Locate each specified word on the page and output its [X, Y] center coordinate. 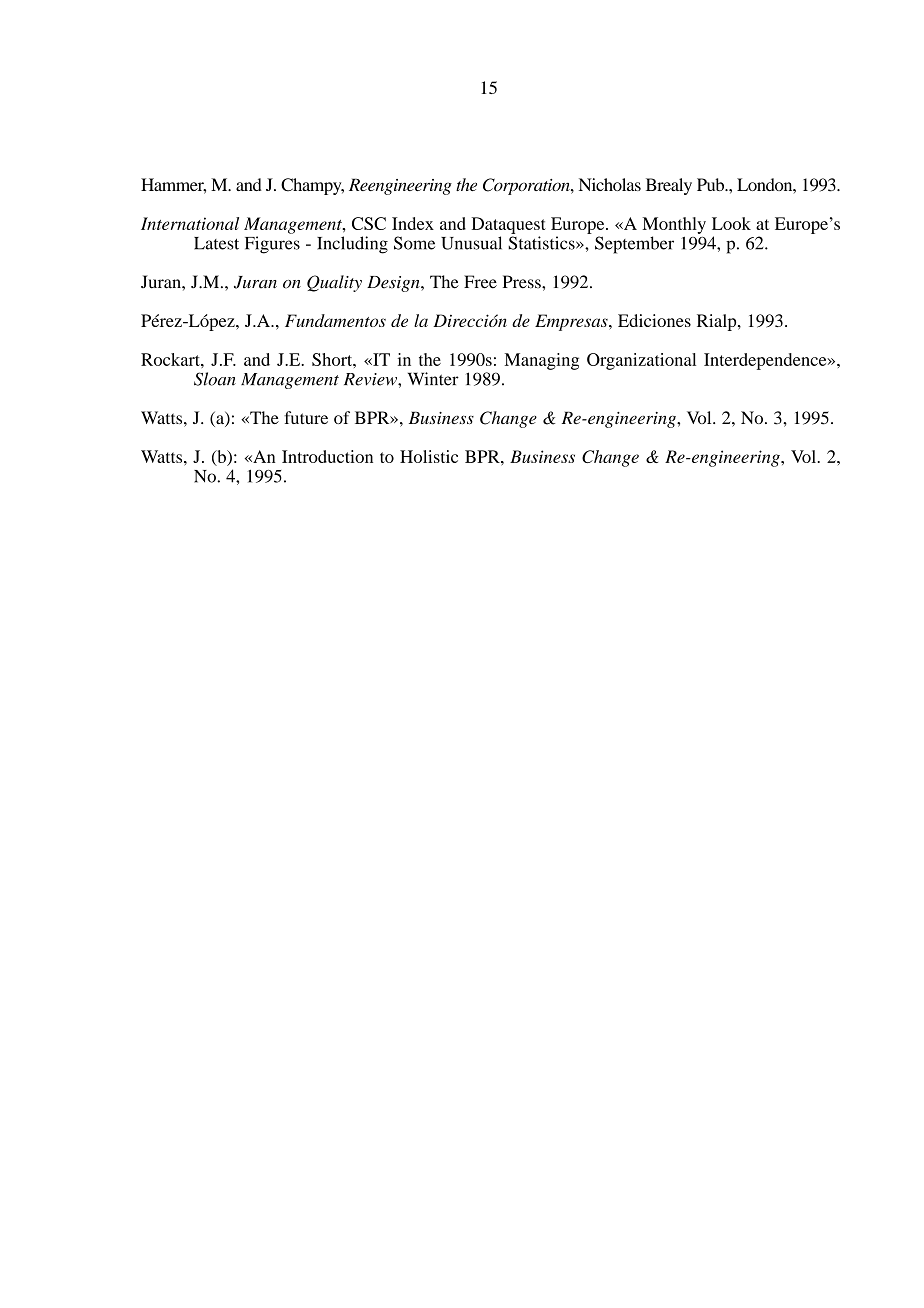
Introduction [327, 456]
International [190, 223]
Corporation [527, 186]
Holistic [429, 456]
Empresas [572, 322]
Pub [712, 184]
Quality [334, 283]
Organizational [641, 361]
